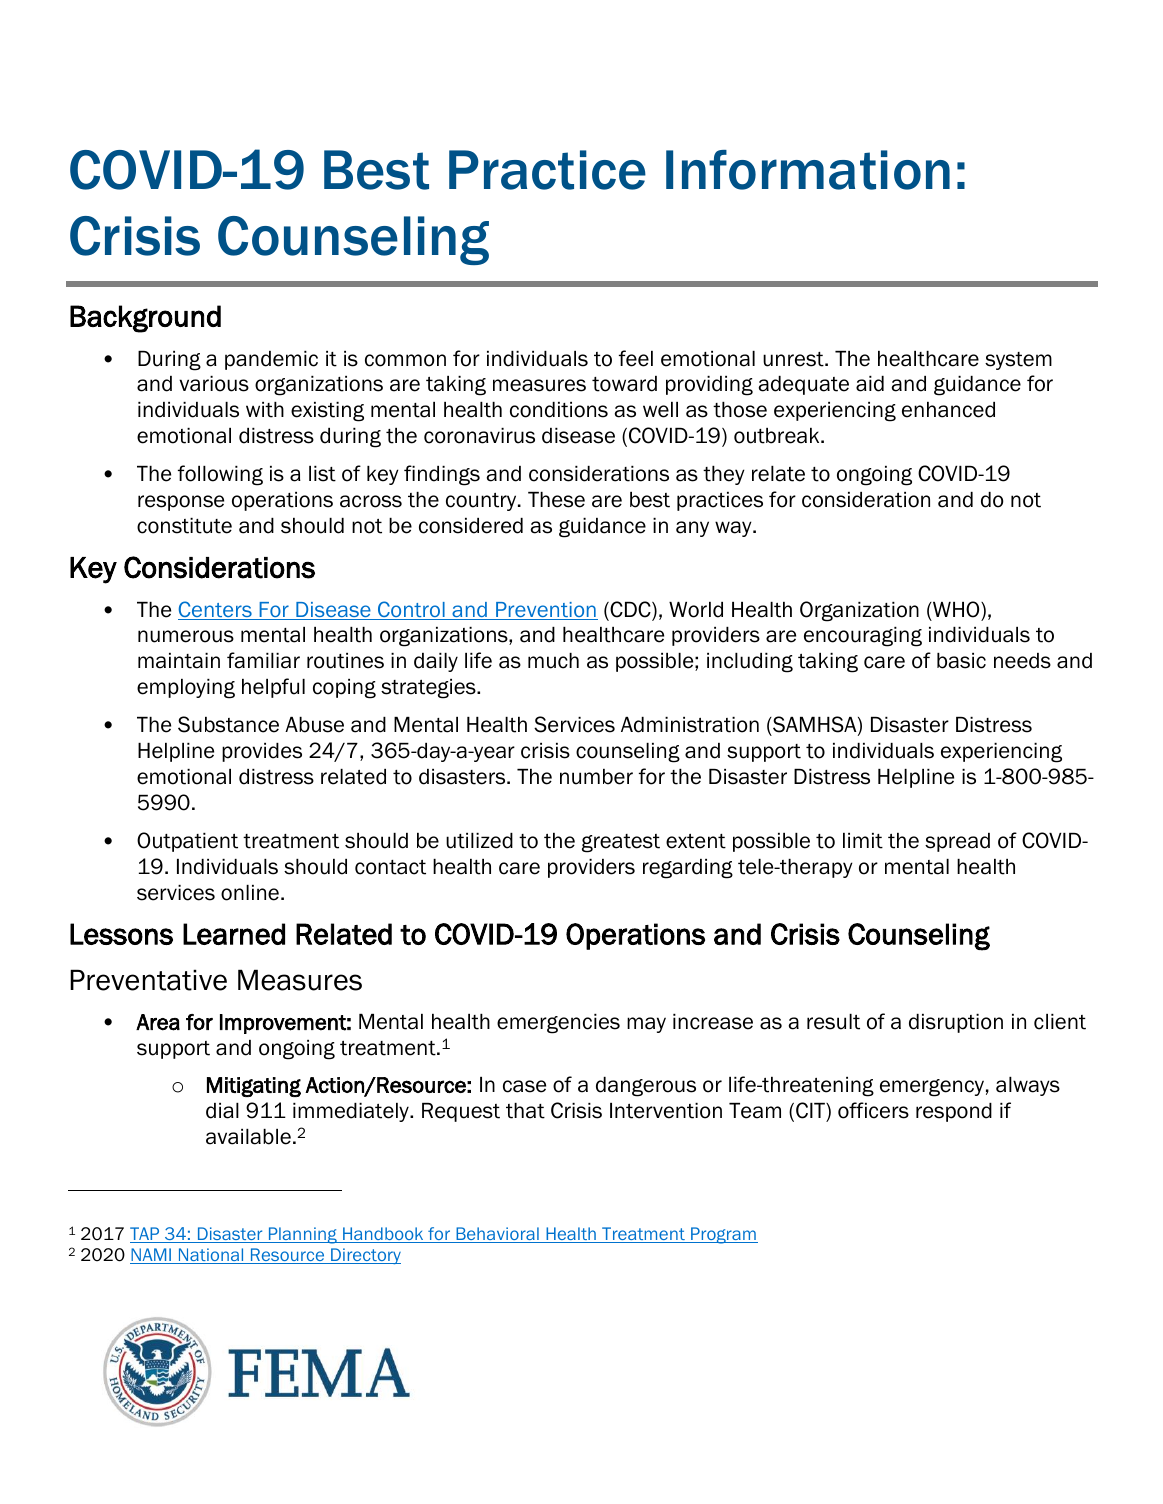 This screenshot has width=1163, height=1504. I want to click on much, so click(553, 661).
